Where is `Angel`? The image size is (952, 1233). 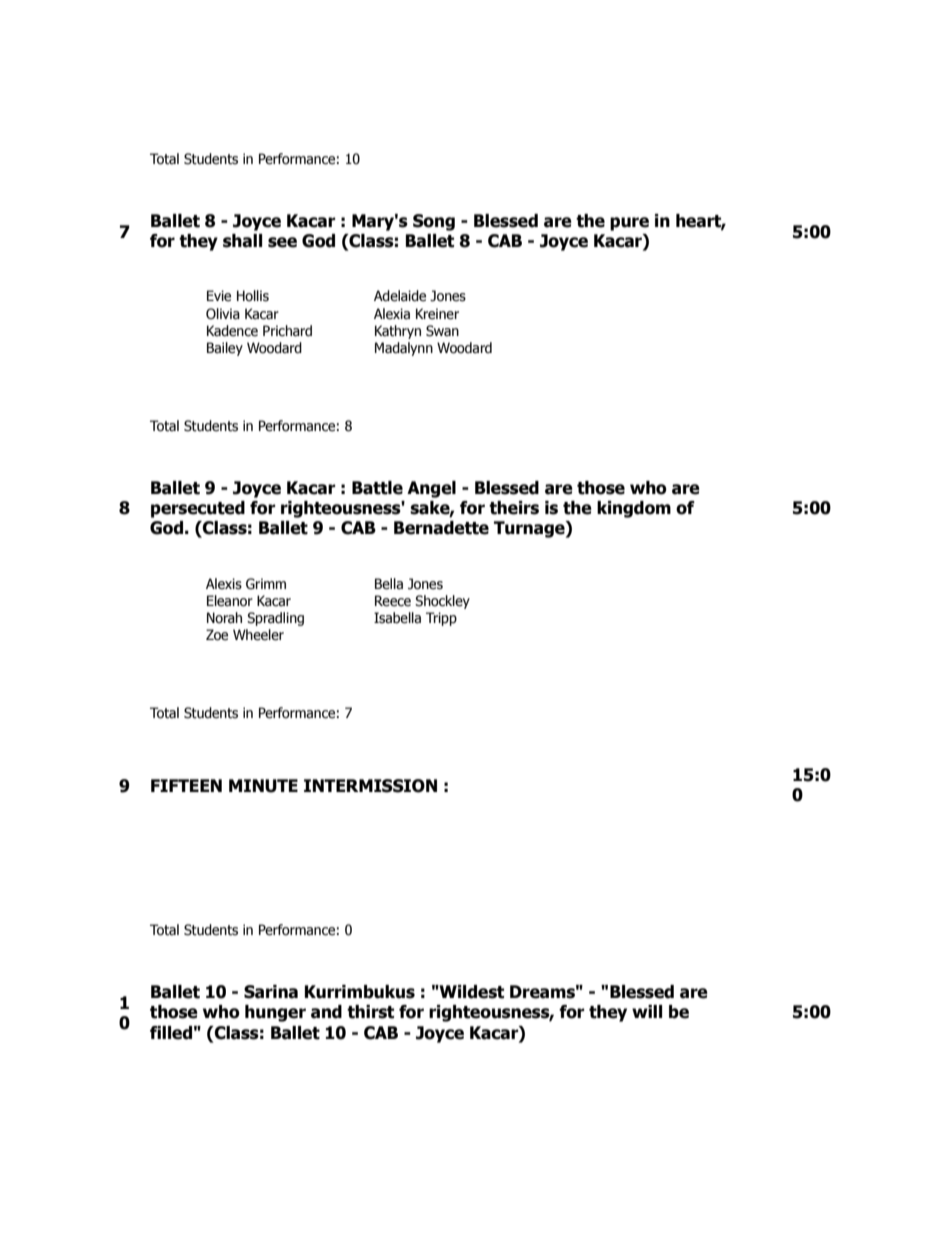 Angel is located at coordinates (431, 489).
